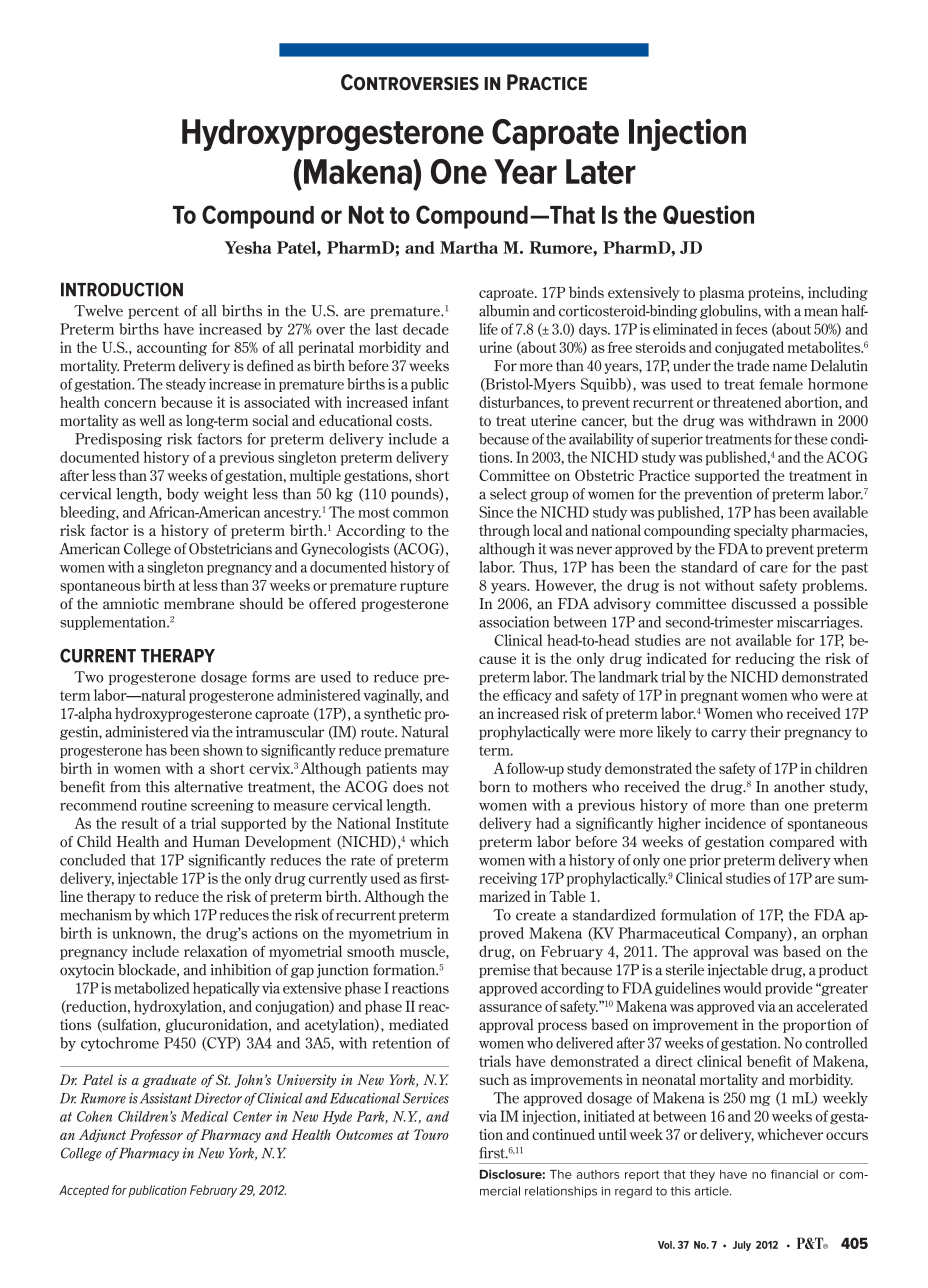 The width and height of the screenshot is (928, 1288). What do you see at coordinates (153, 312) in the screenshot?
I see `percent` at bounding box center [153, 312].
